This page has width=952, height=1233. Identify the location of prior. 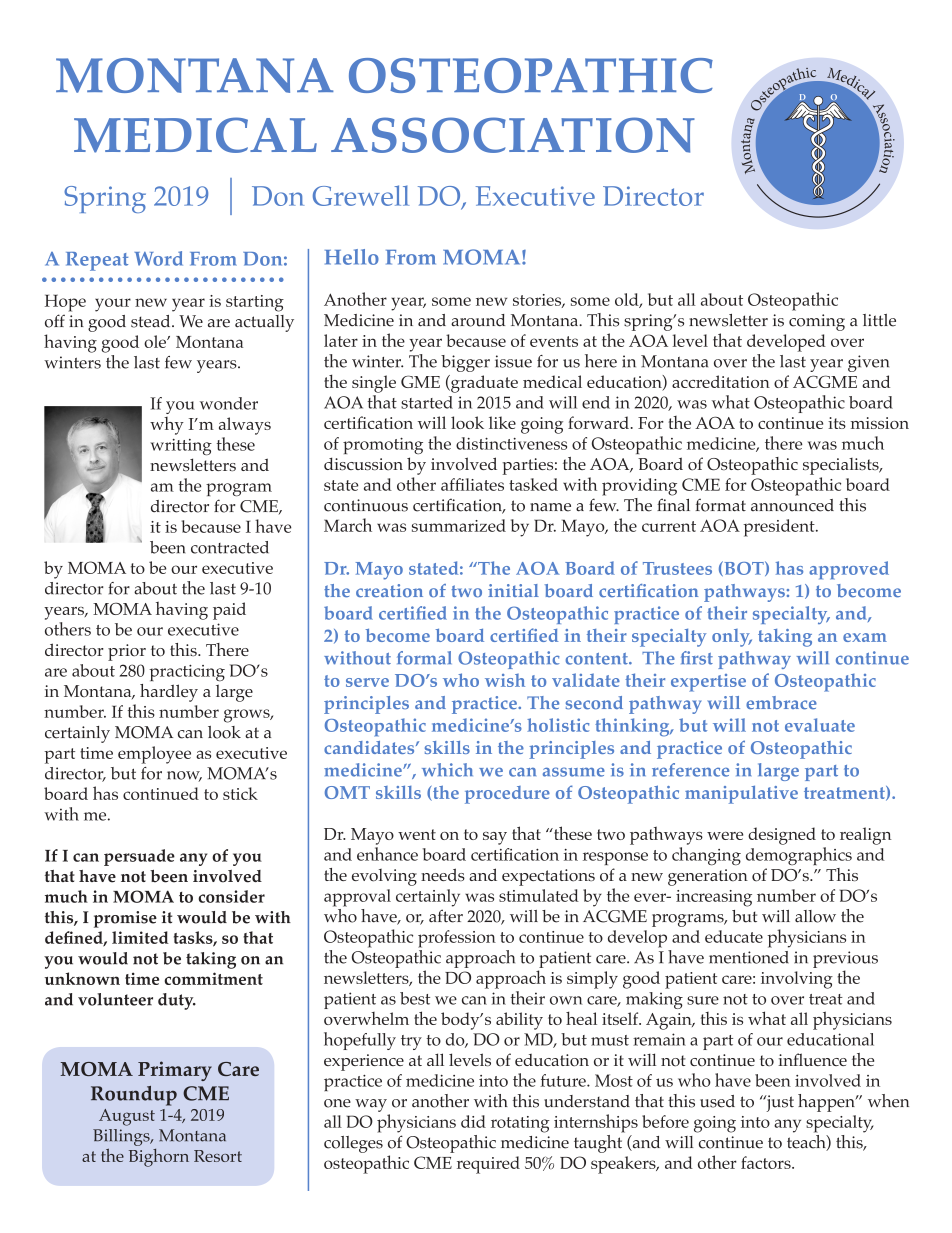
(127, 652).
